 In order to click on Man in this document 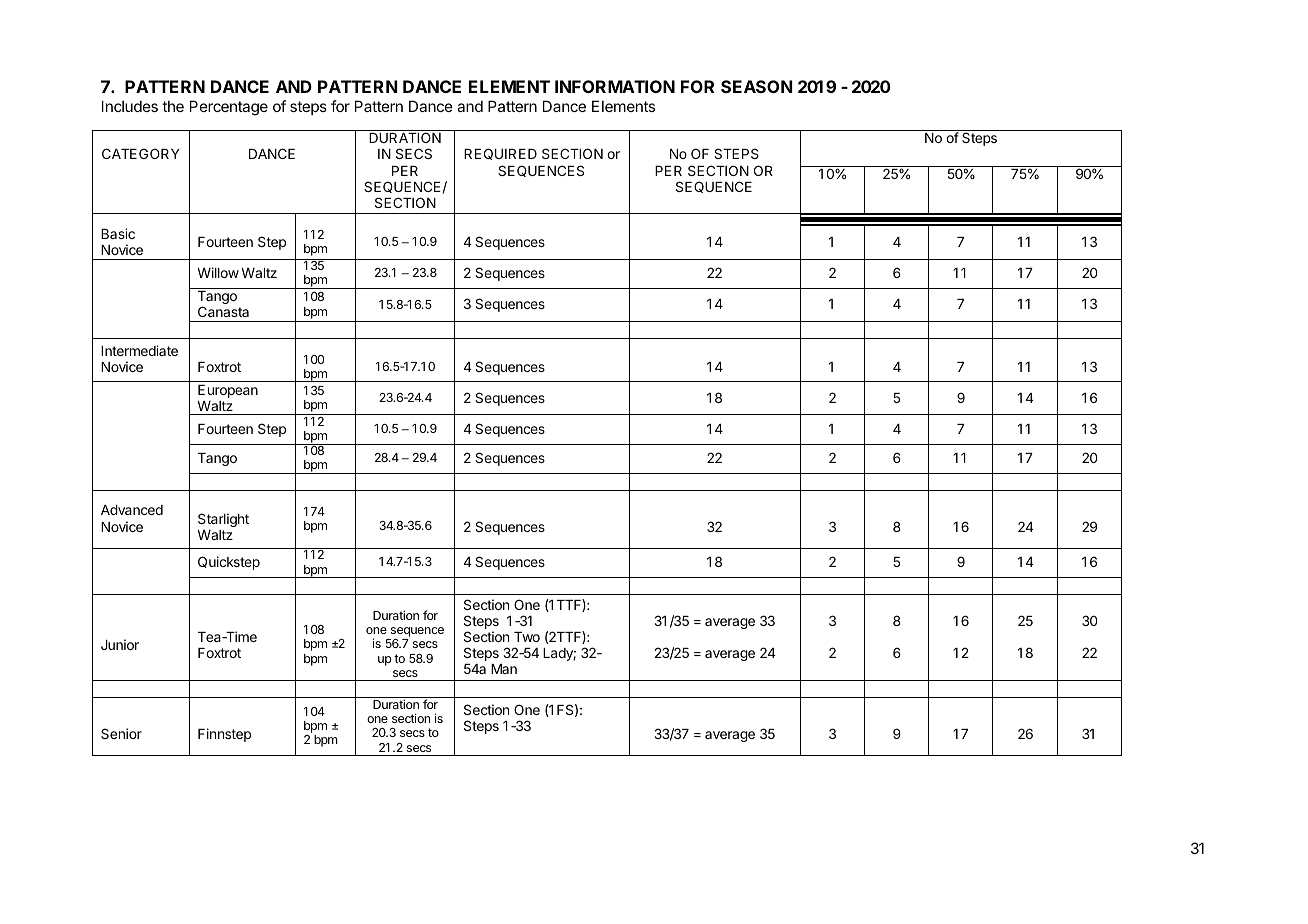, I will do `click(504, 669)`.
